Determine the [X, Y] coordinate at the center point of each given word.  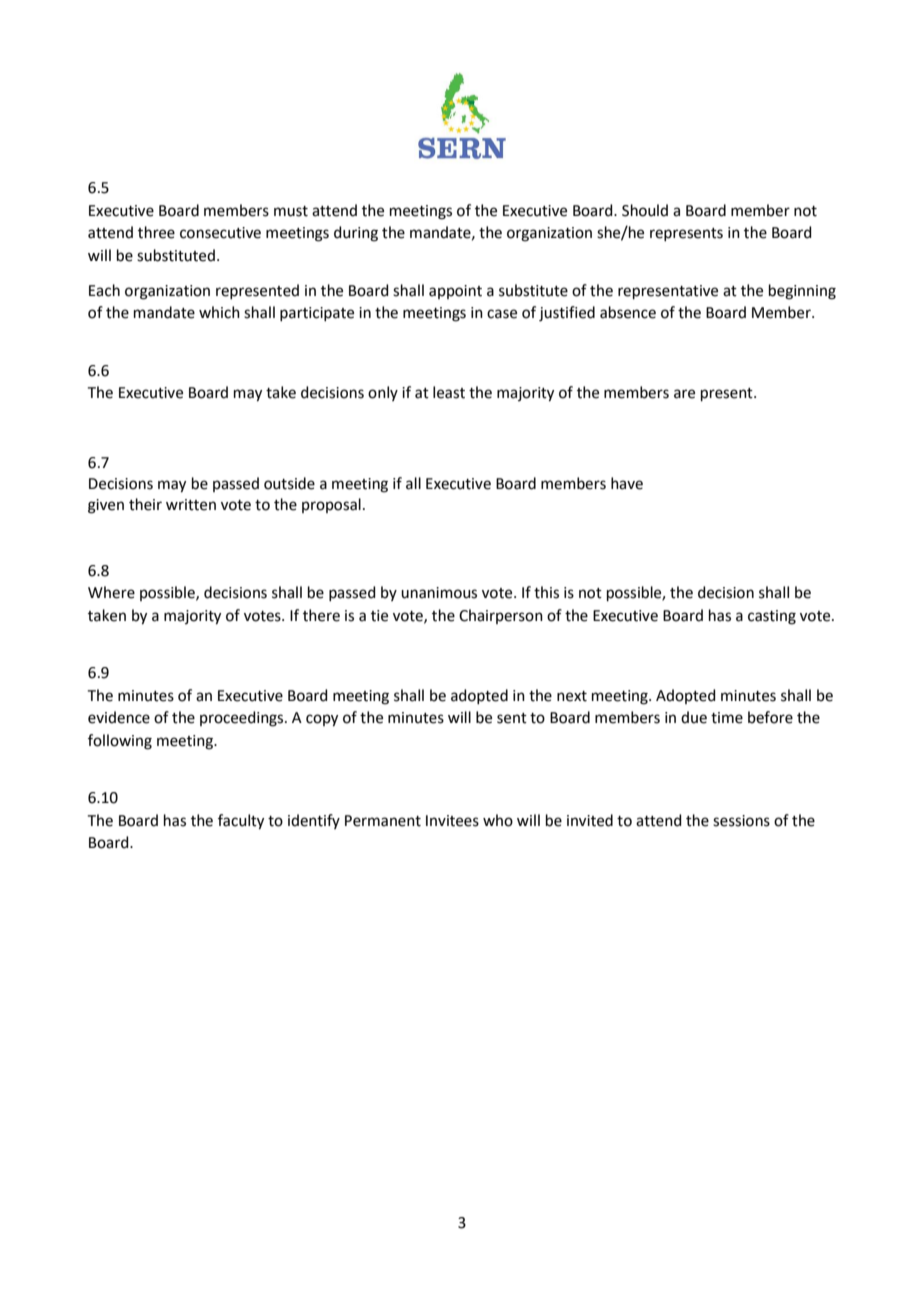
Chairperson [501, 616]
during [356, 234]
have [627, 483]
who [498, 820]
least [449, 392]
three [156, 232]
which [219, 312]
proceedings [243, 719]
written [191, 505]
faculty [241, 822]
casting [772, 617]
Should [645, 210]
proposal [331, 505]
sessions [741, 821]
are [684, 394]
